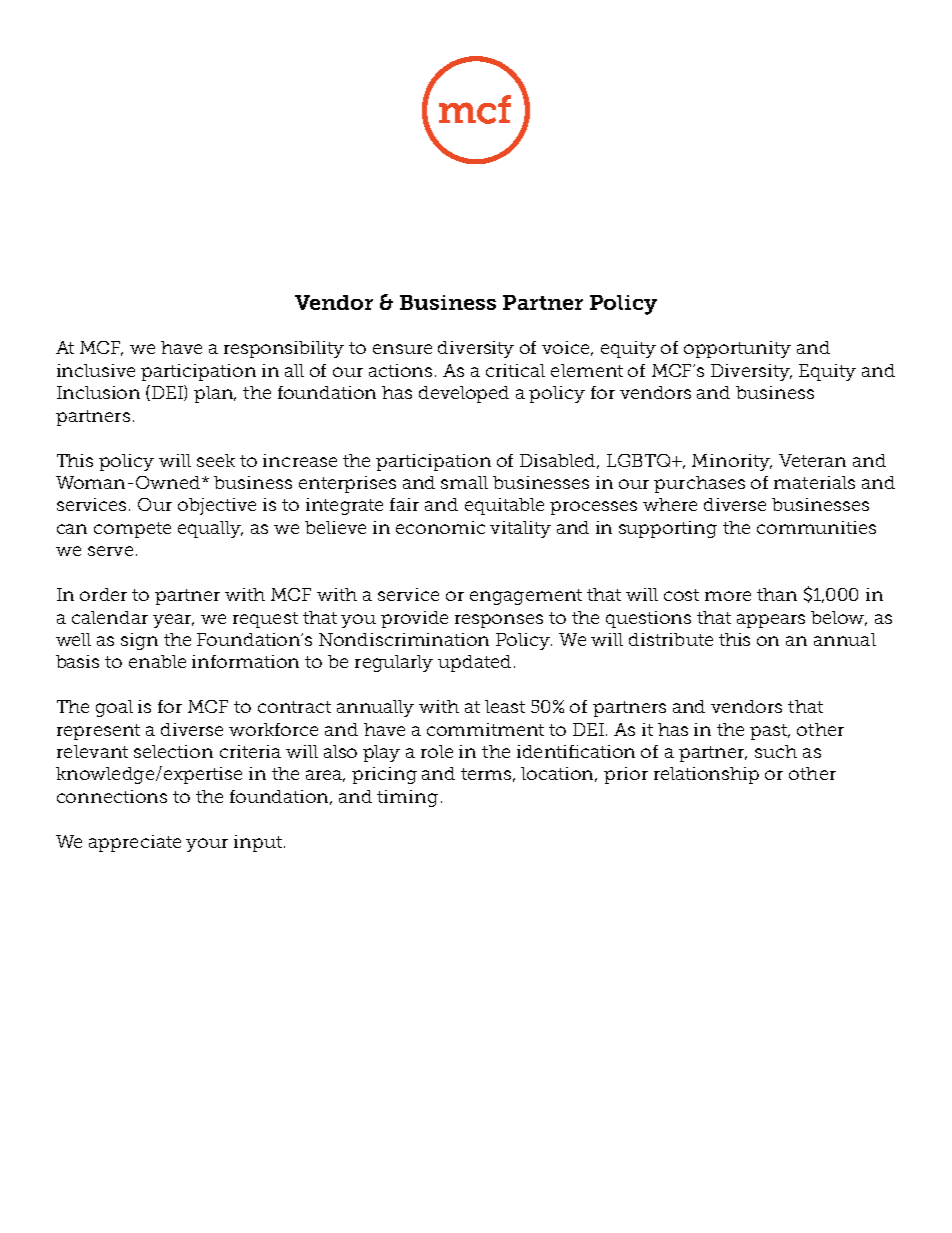  I want to click on opportunity, so click(737, 349).
